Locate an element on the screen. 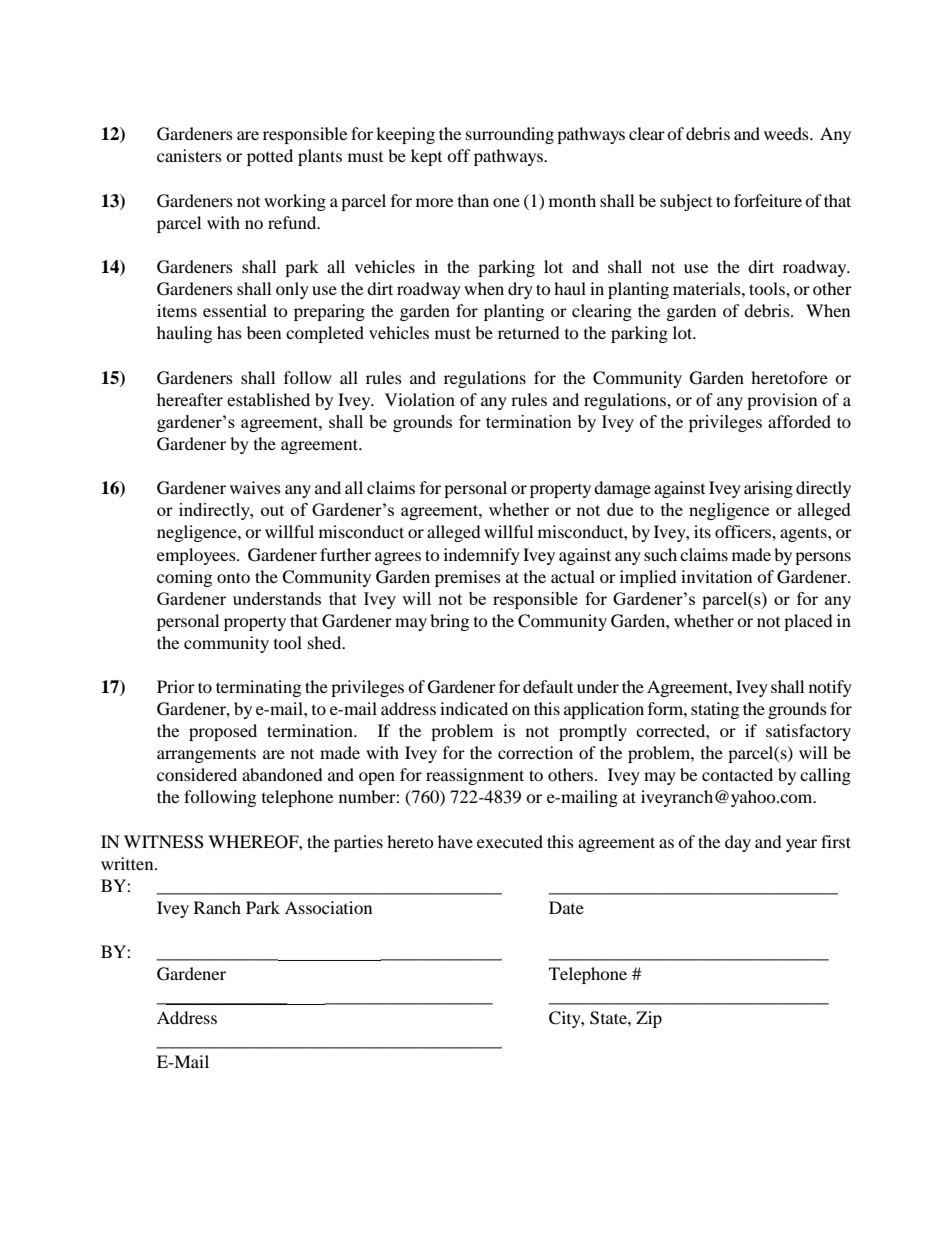 Image resolution: width=952 pixels, height=1233 pixels. canisters is located at coordinates (189, 155).
